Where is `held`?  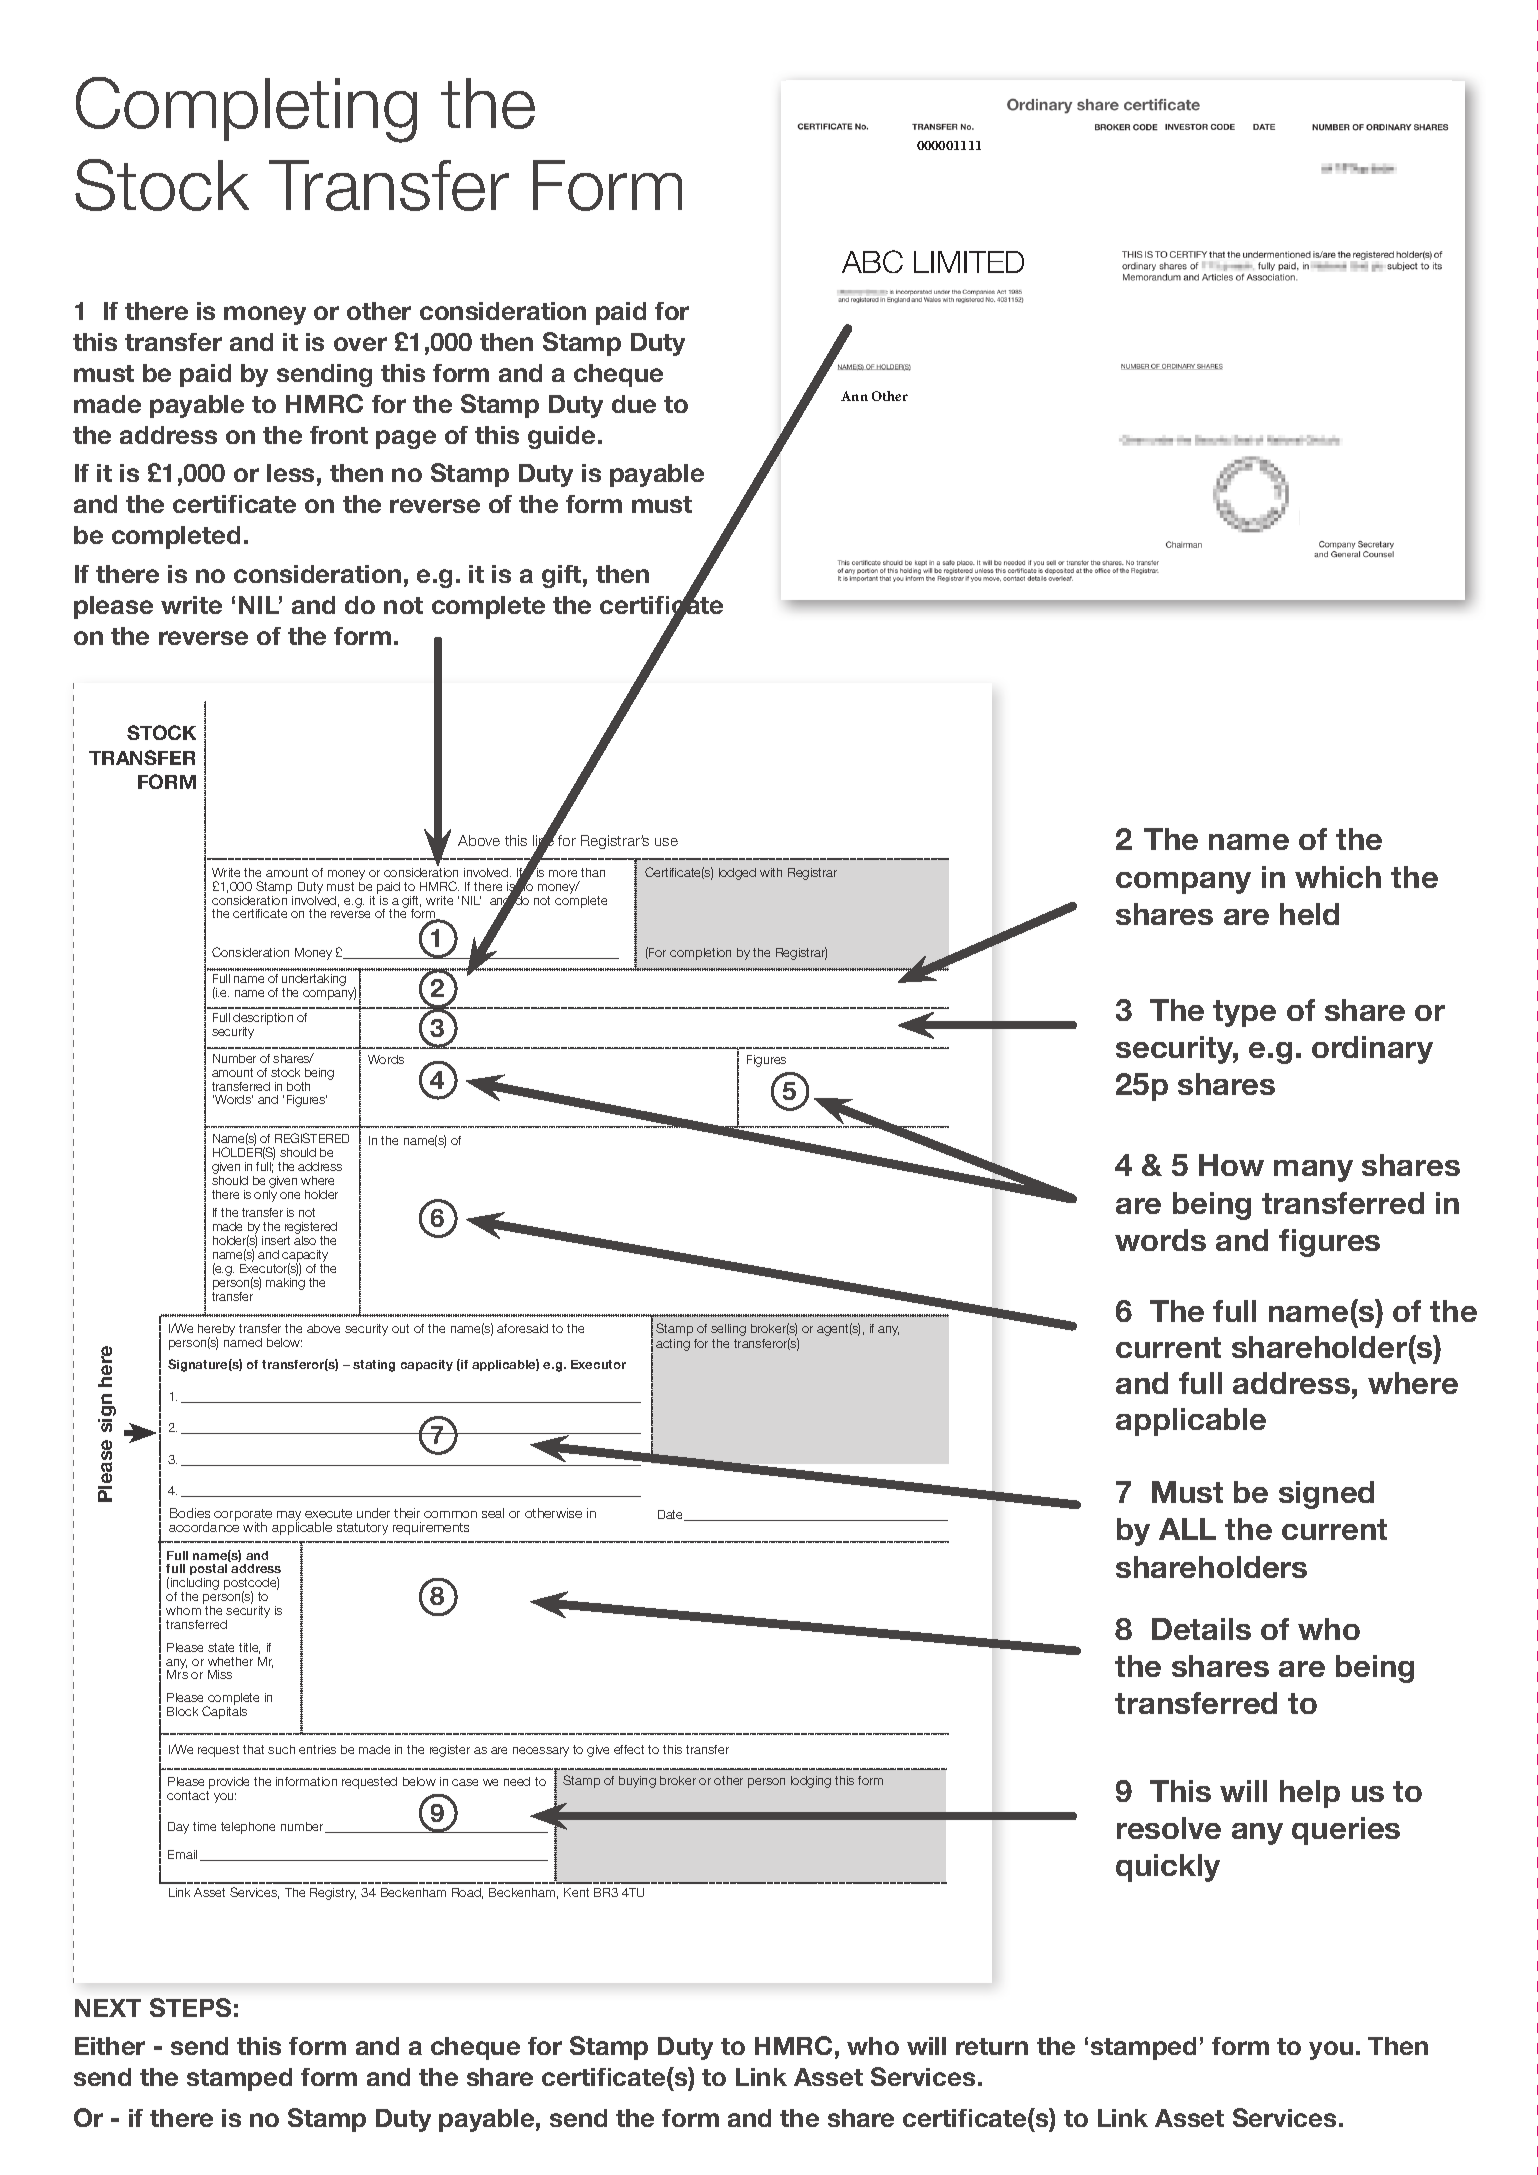
held is located at coordinates (1309, 914).
